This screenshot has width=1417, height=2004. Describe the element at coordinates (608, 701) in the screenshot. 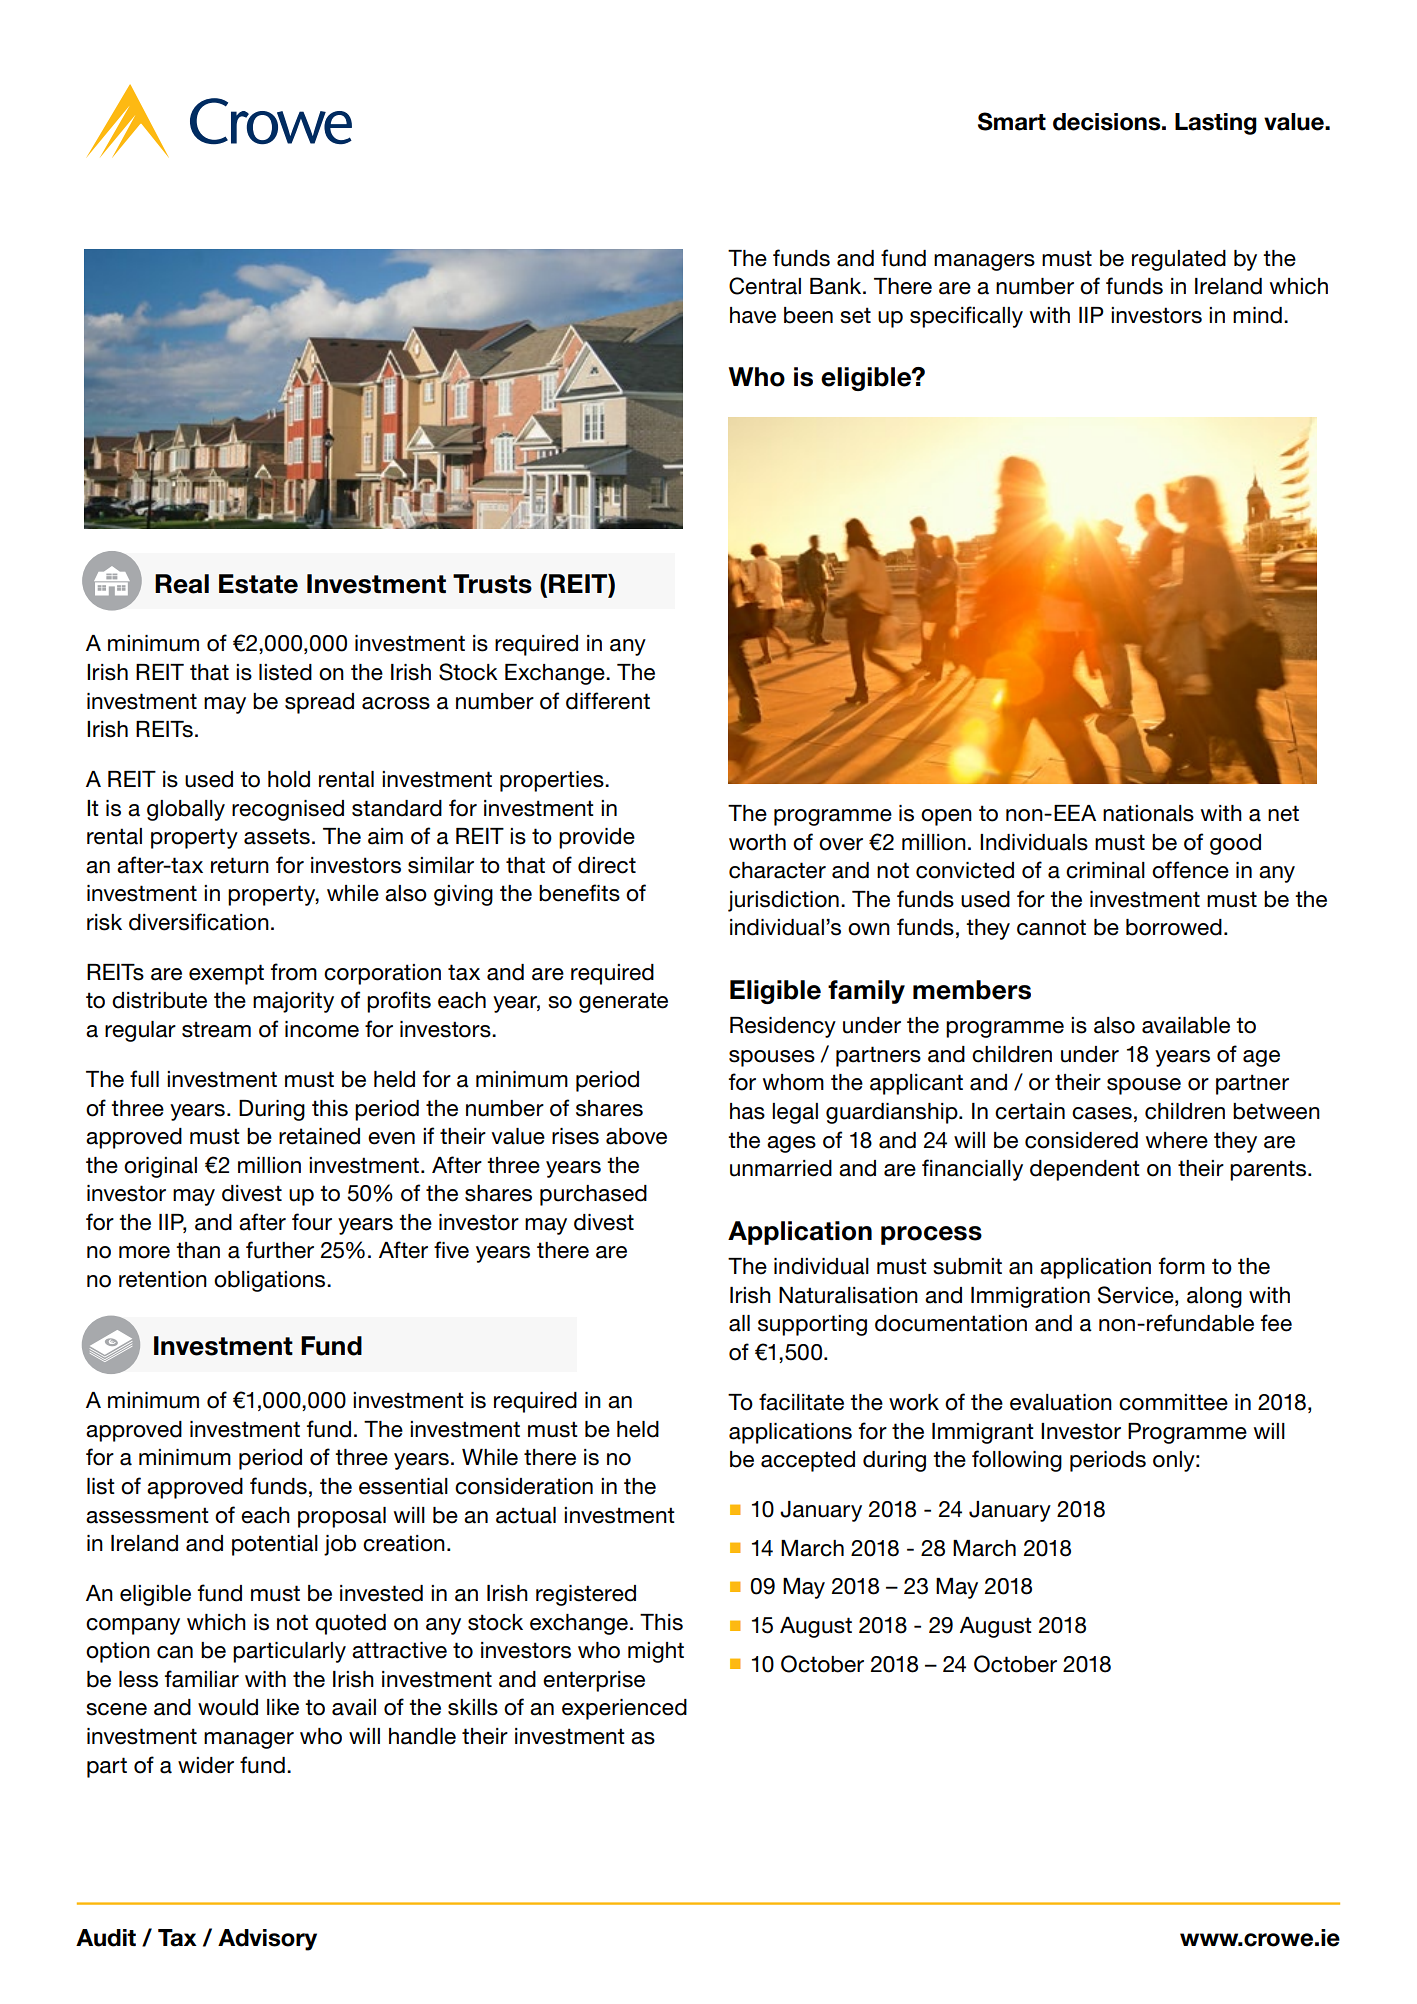

I see `different` at that location.
